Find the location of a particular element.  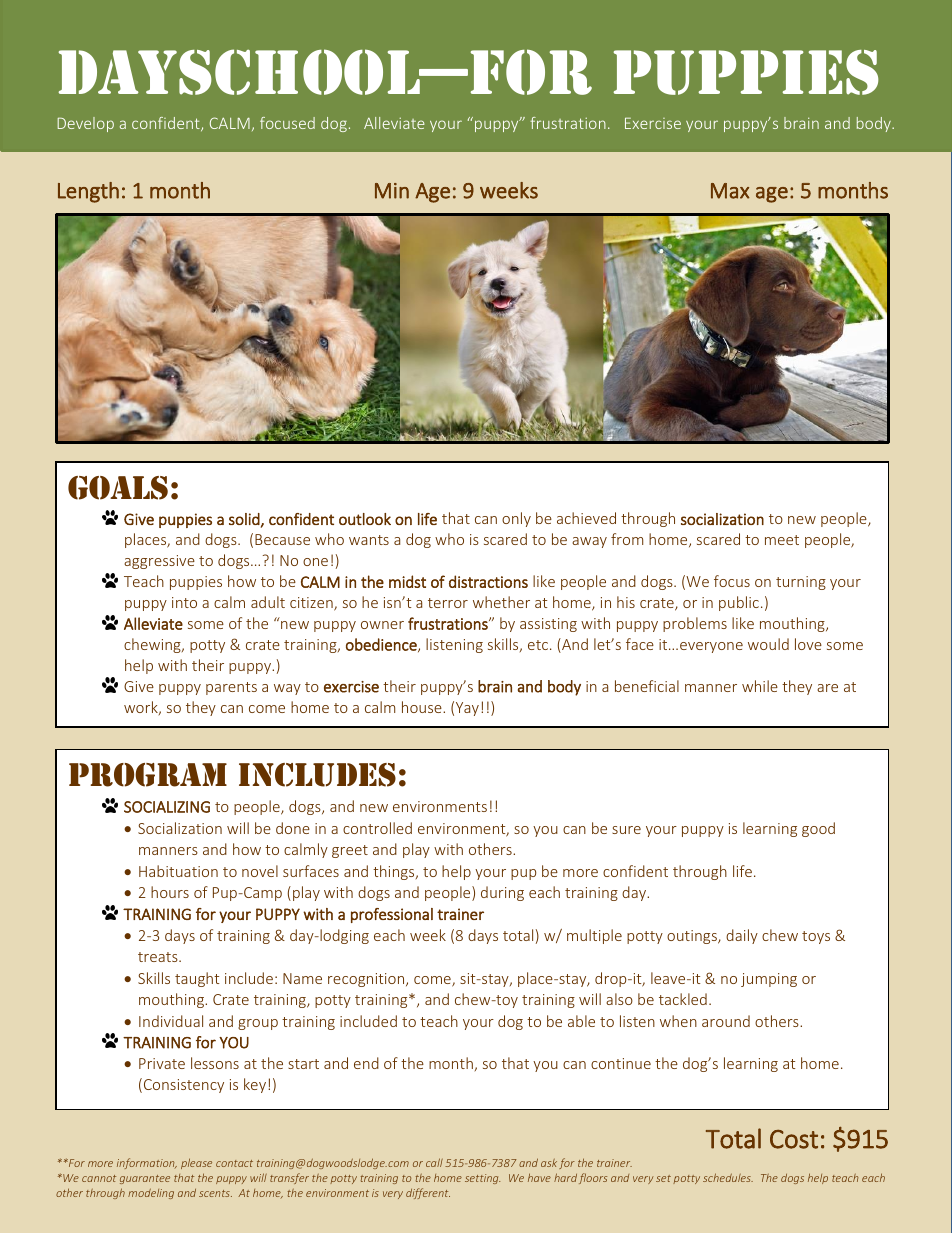

Length is located at coordinates (88, 192).
